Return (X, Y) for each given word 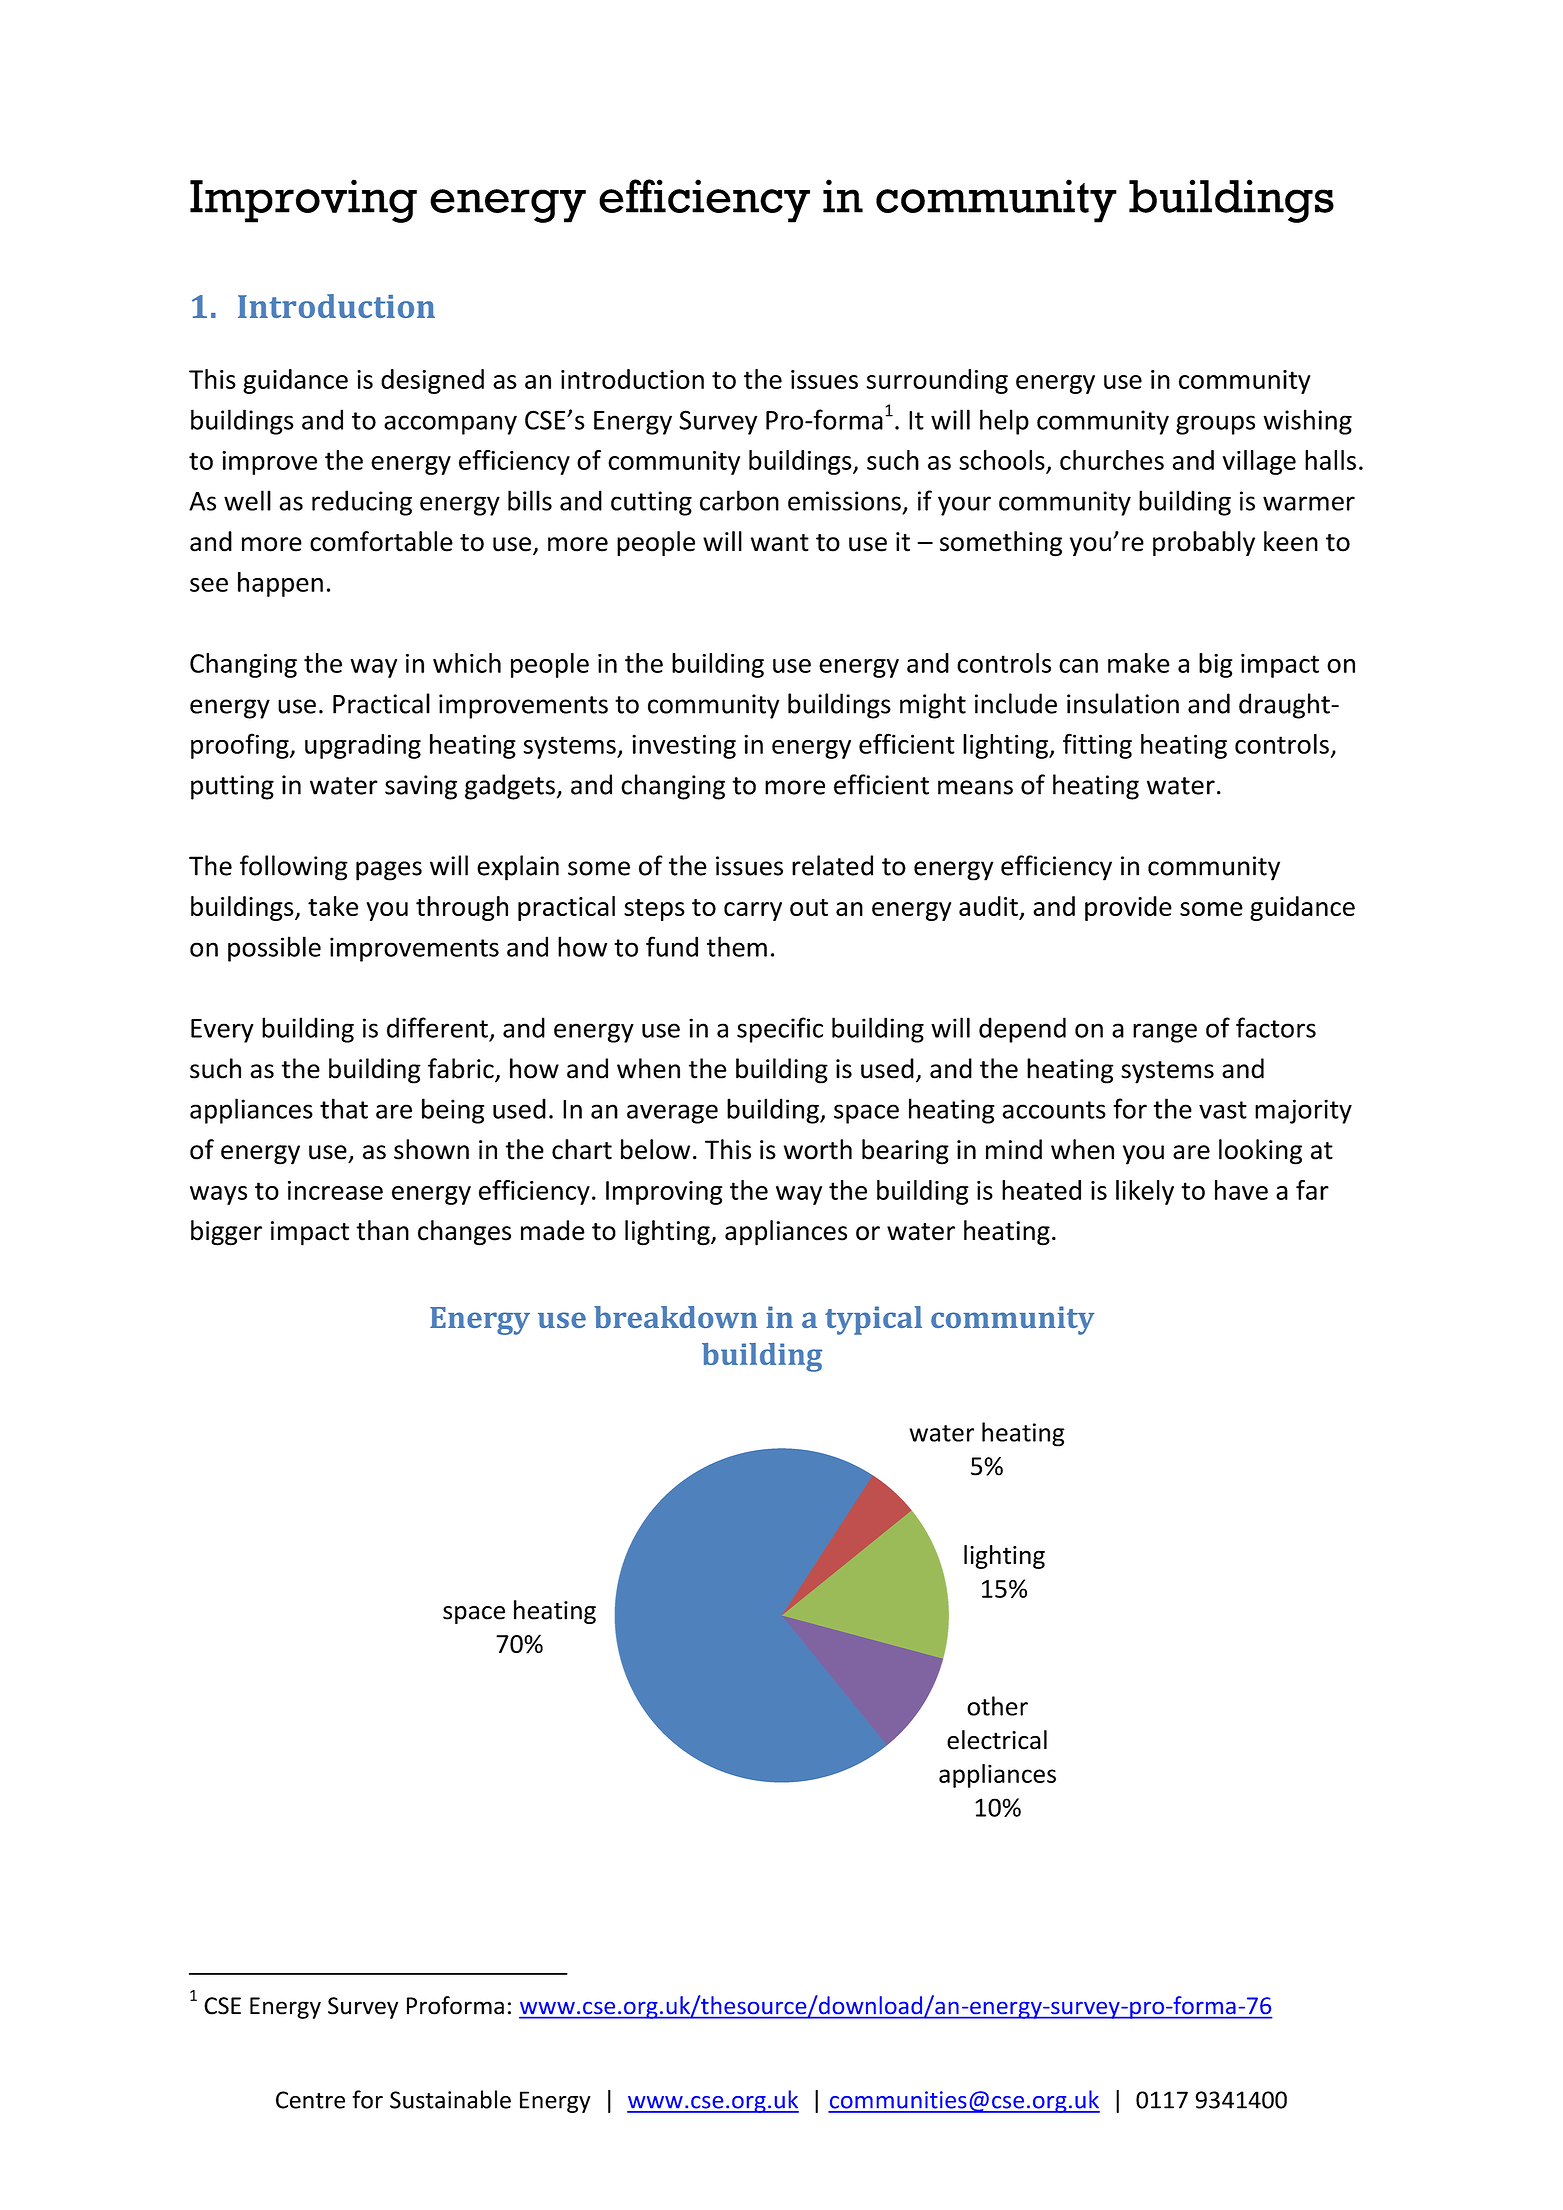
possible (274, 949)
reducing (362, 503)
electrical (997, 1740)
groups (1215, 425)
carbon (739, 500)
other (997, 1706)
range (1165, 1033)
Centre (310, 2100)
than (382, 1230)
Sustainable (450, 2099)
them (737, 946)
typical (873, 1320)
